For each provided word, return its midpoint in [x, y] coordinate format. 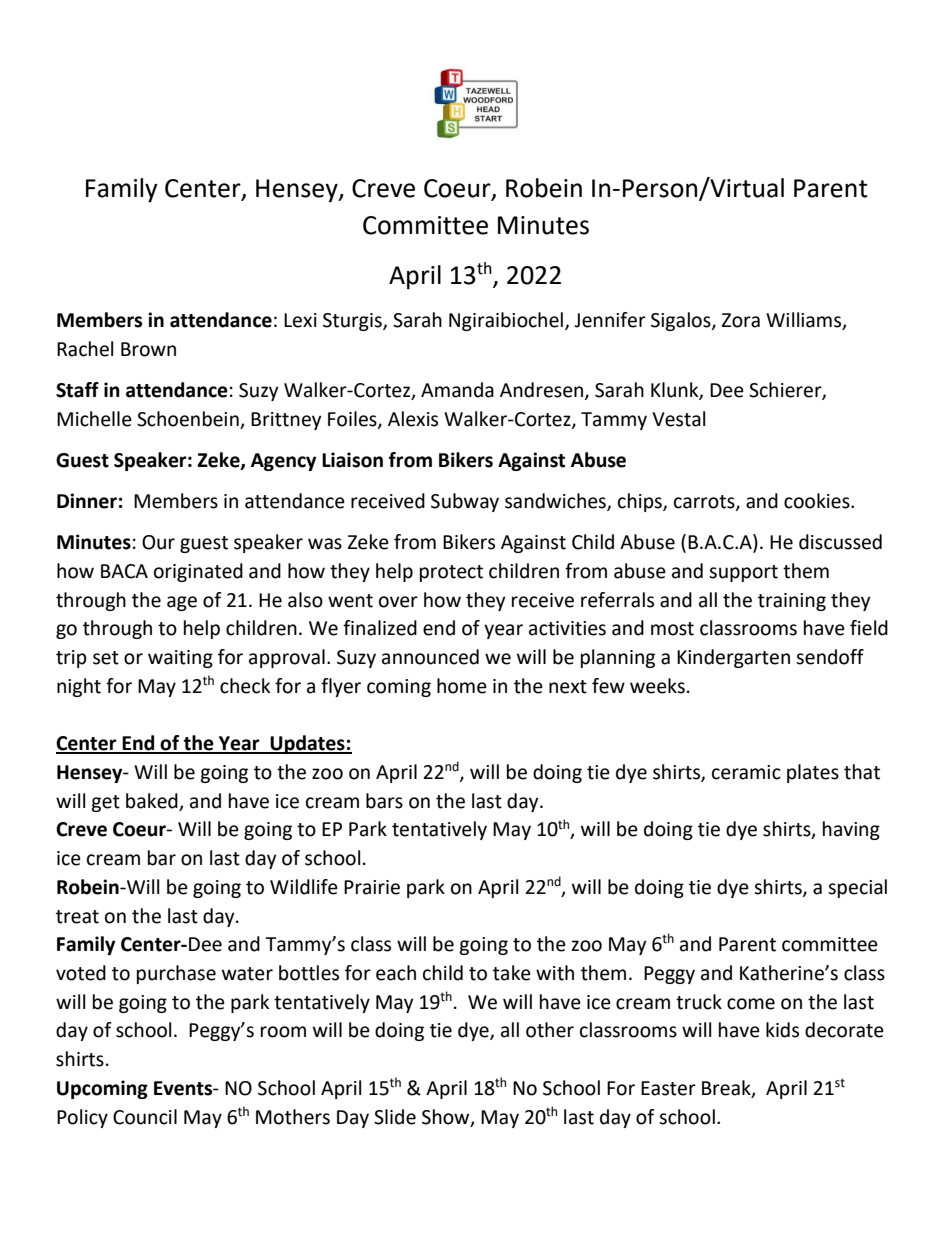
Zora [741, 320]
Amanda [457, 390]
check [245, 686]
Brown [148, 349]
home [462, 686]
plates [813, 773]
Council [145, 1117]
